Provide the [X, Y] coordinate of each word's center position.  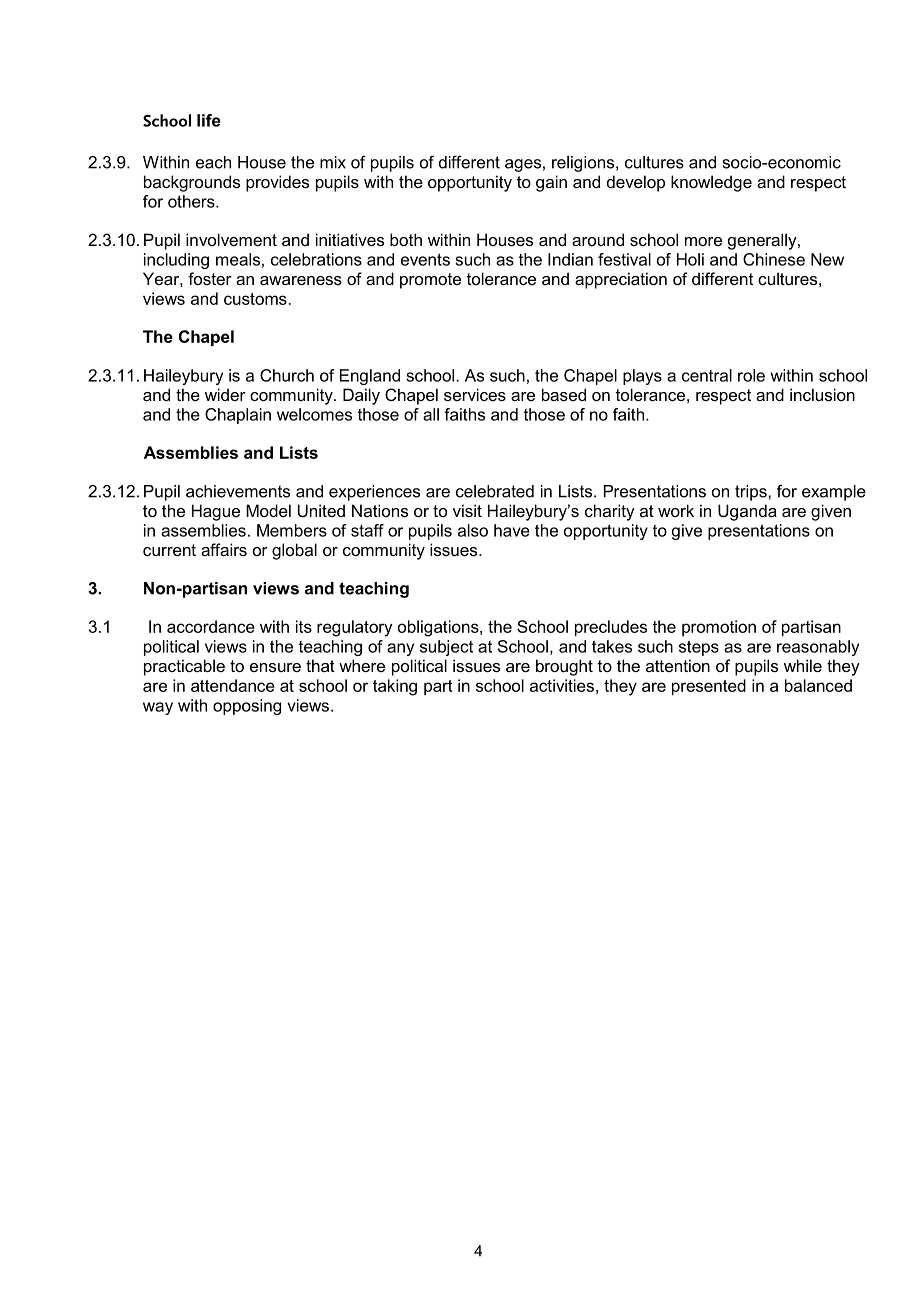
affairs [224, 549]
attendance [233, 685]
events [425, 259]
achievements [238, 491]
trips [752, 493]
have [512, 530]
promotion [719, 628]
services [475, 394]
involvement [231, 239]
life [209, 120]
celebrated [495, 491]
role [751, 375]
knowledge [711, 183]
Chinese [774, 259]
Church [287, 375]
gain [551, 183]
